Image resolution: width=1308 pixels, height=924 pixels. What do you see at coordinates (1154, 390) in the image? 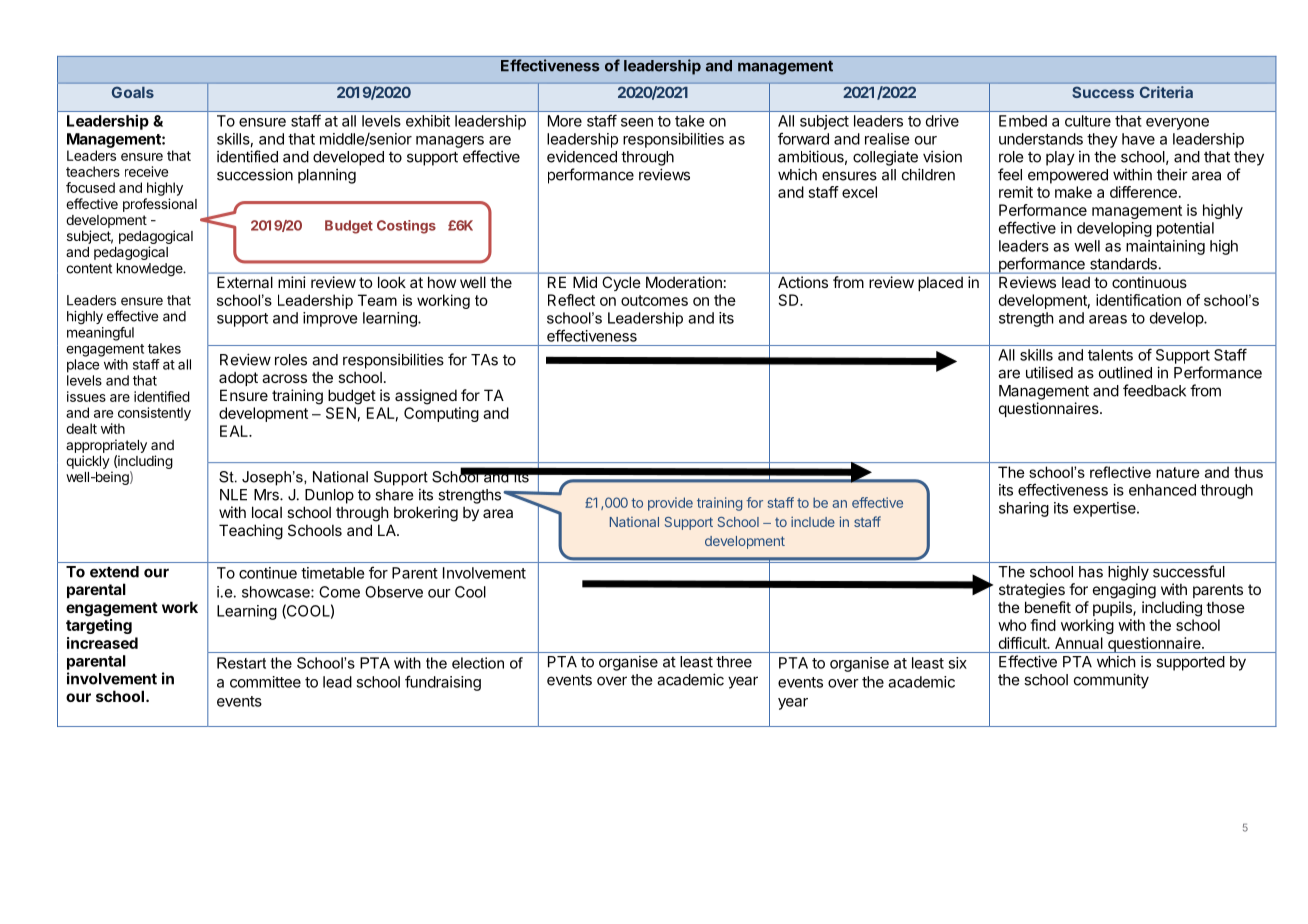
I see `feedback` at bounding box center [1154, 390].
